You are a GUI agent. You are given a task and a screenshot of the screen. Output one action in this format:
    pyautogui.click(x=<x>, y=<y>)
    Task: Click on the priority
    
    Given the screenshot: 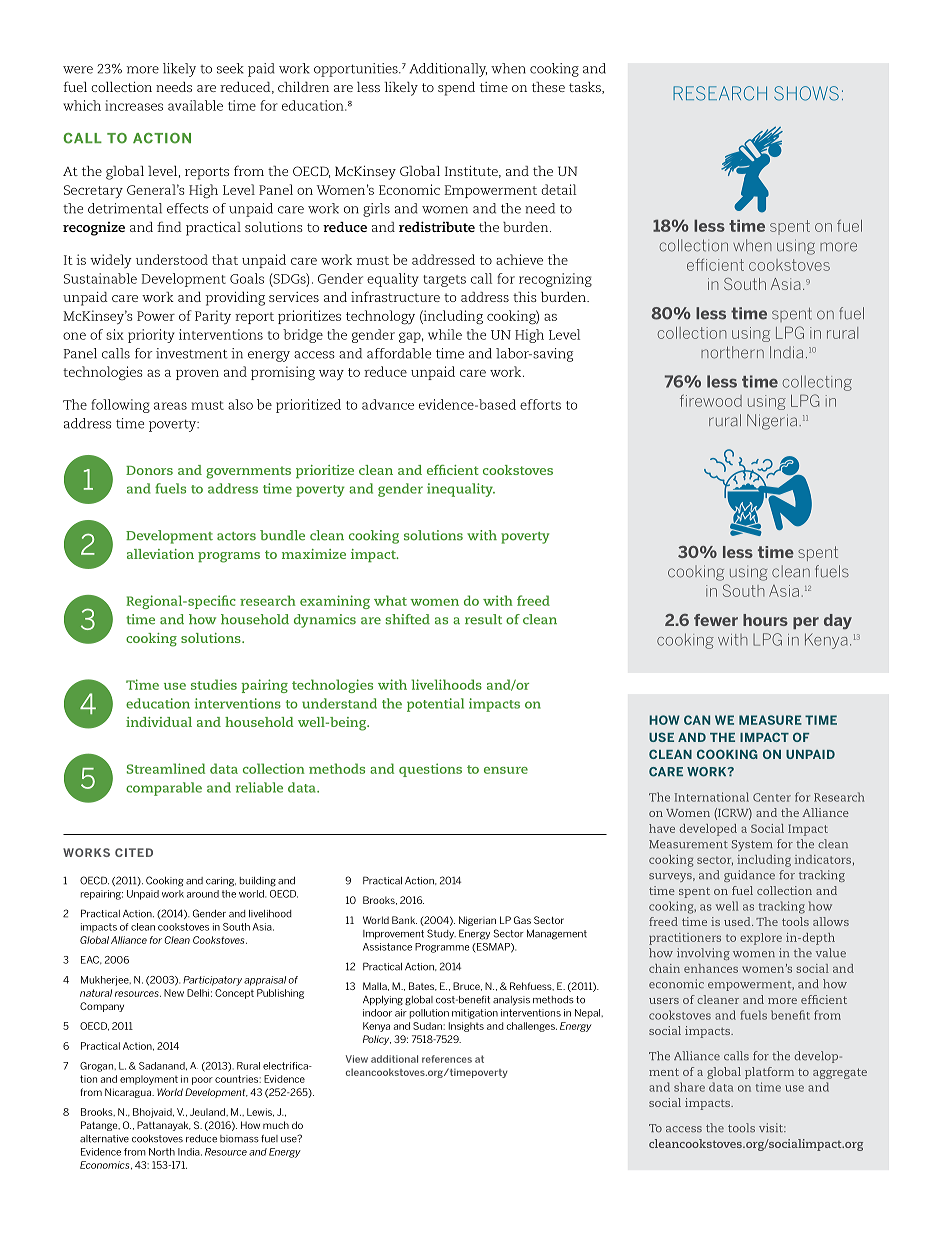 What is the action you would take?
    pyautogui.click(x=151, y=336)
